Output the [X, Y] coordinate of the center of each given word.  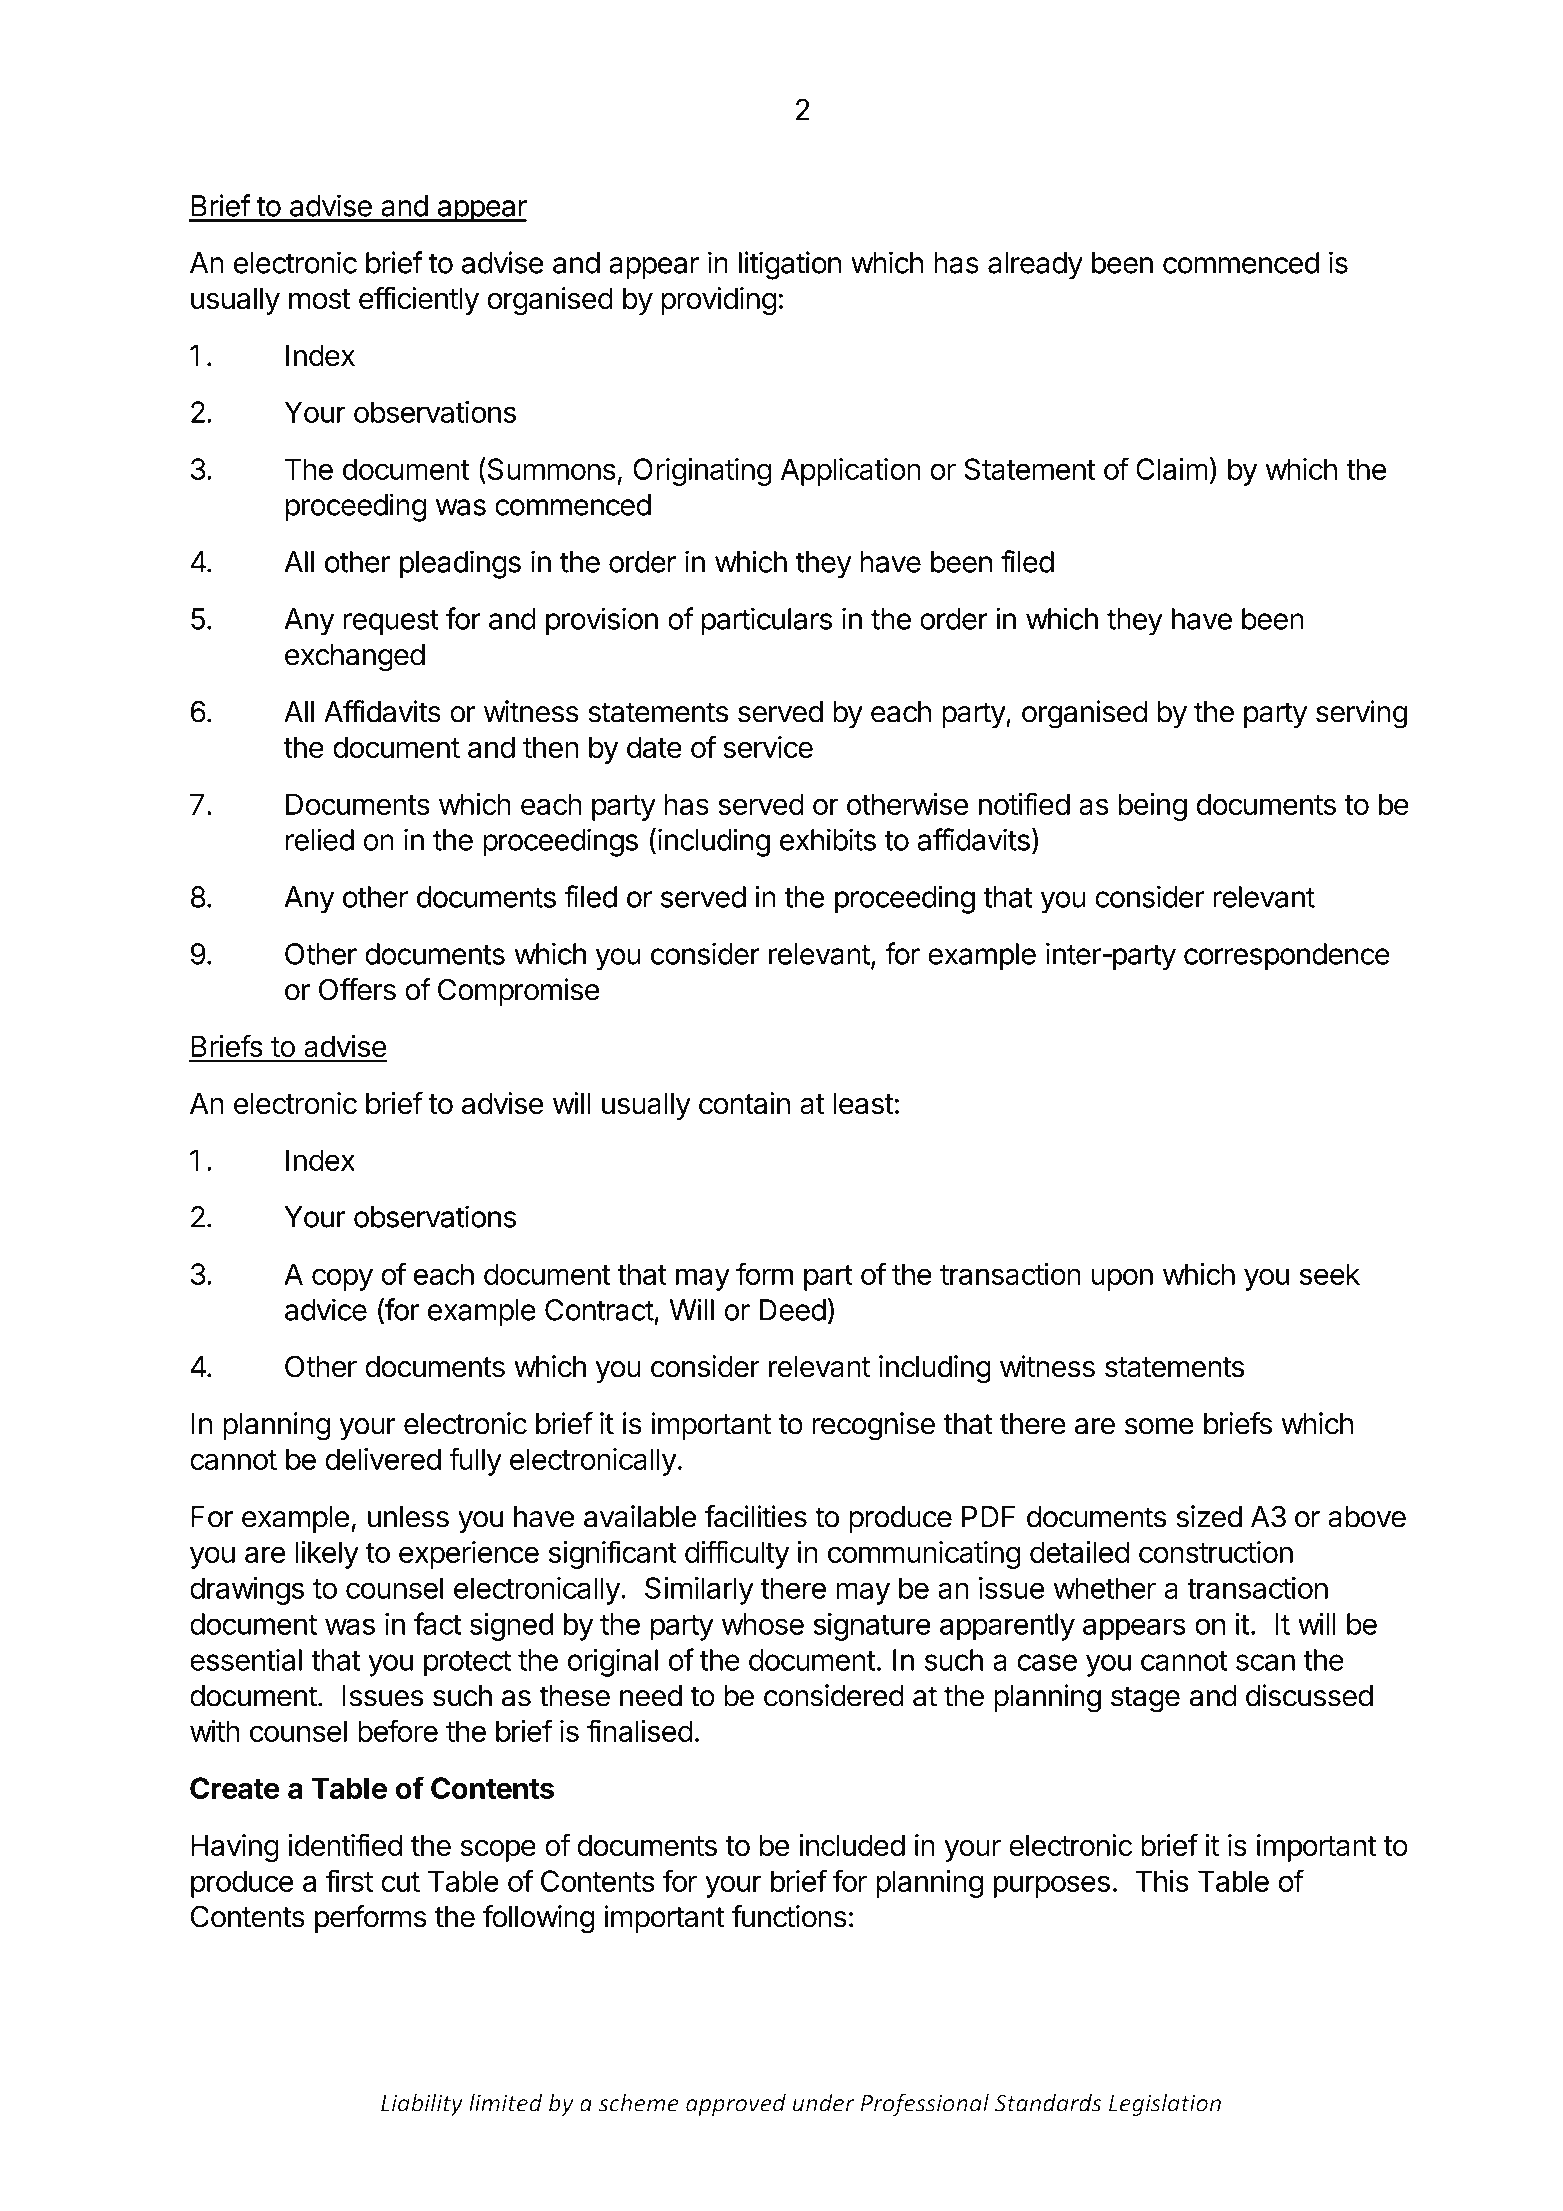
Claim [1172, 469]
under [823, 2103]
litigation [790, 265]
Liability [422, 2104]
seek [1330, 1274]
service [768, 747]
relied [320, 839]
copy [342, 1279]
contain [744, 1103]
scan [1265, 1662]
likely [327, 1555]
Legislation [1165, 2104]
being [1153, 807]
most [320, 299]
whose [763, 1624]
